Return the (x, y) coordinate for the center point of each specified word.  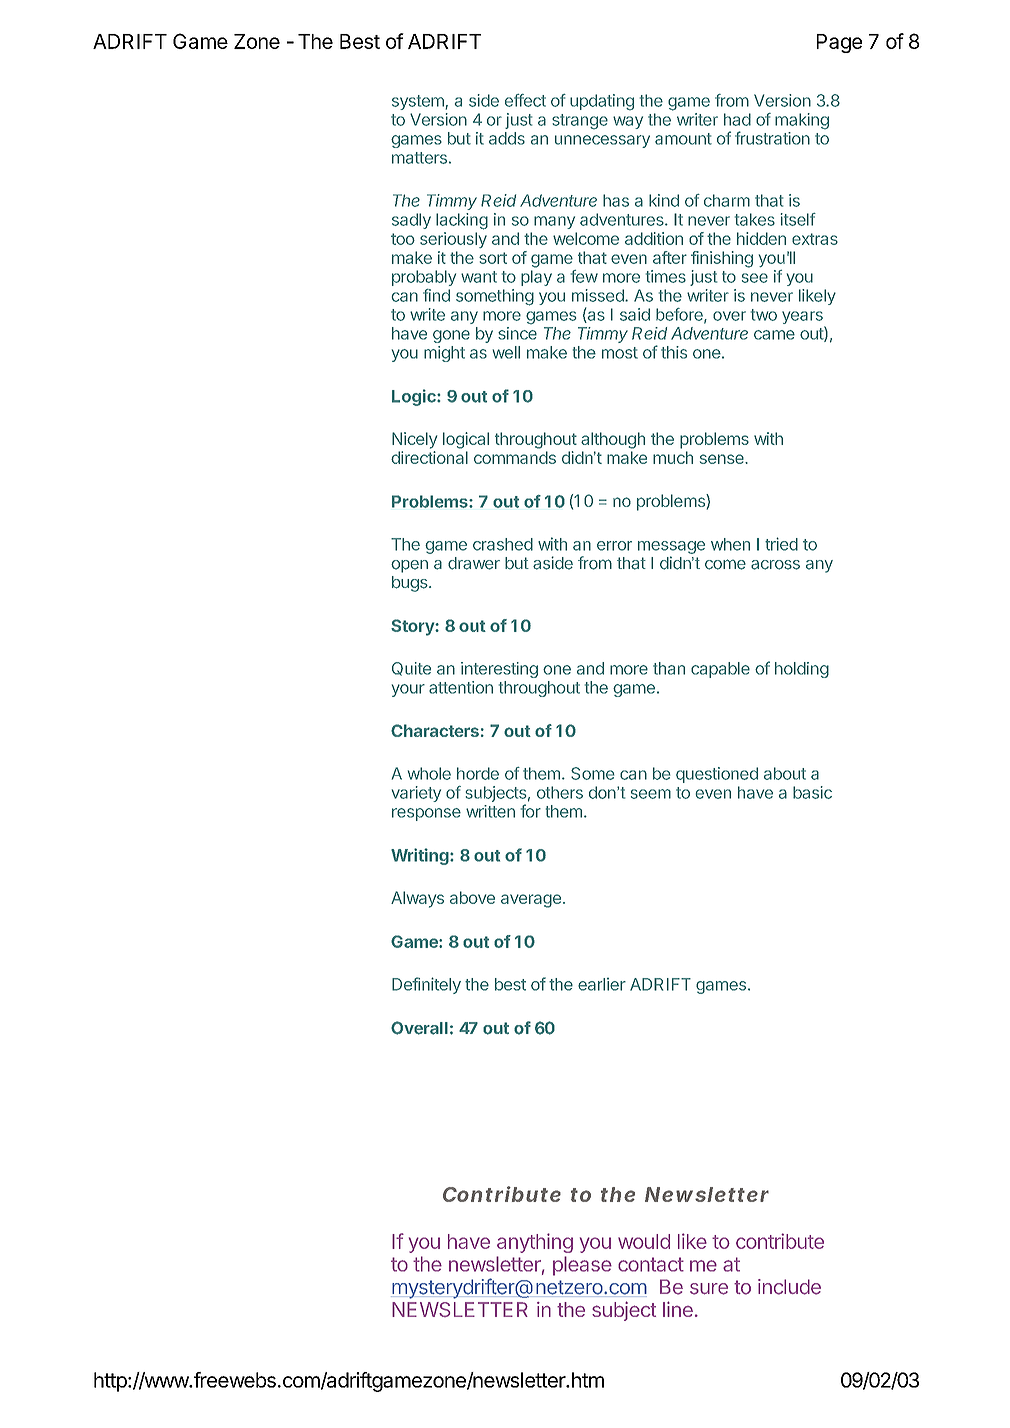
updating (602, 102)
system (419, 102)
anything (535, 1243)
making (802, 121)
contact (651, 1264)
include (789, 1287)
